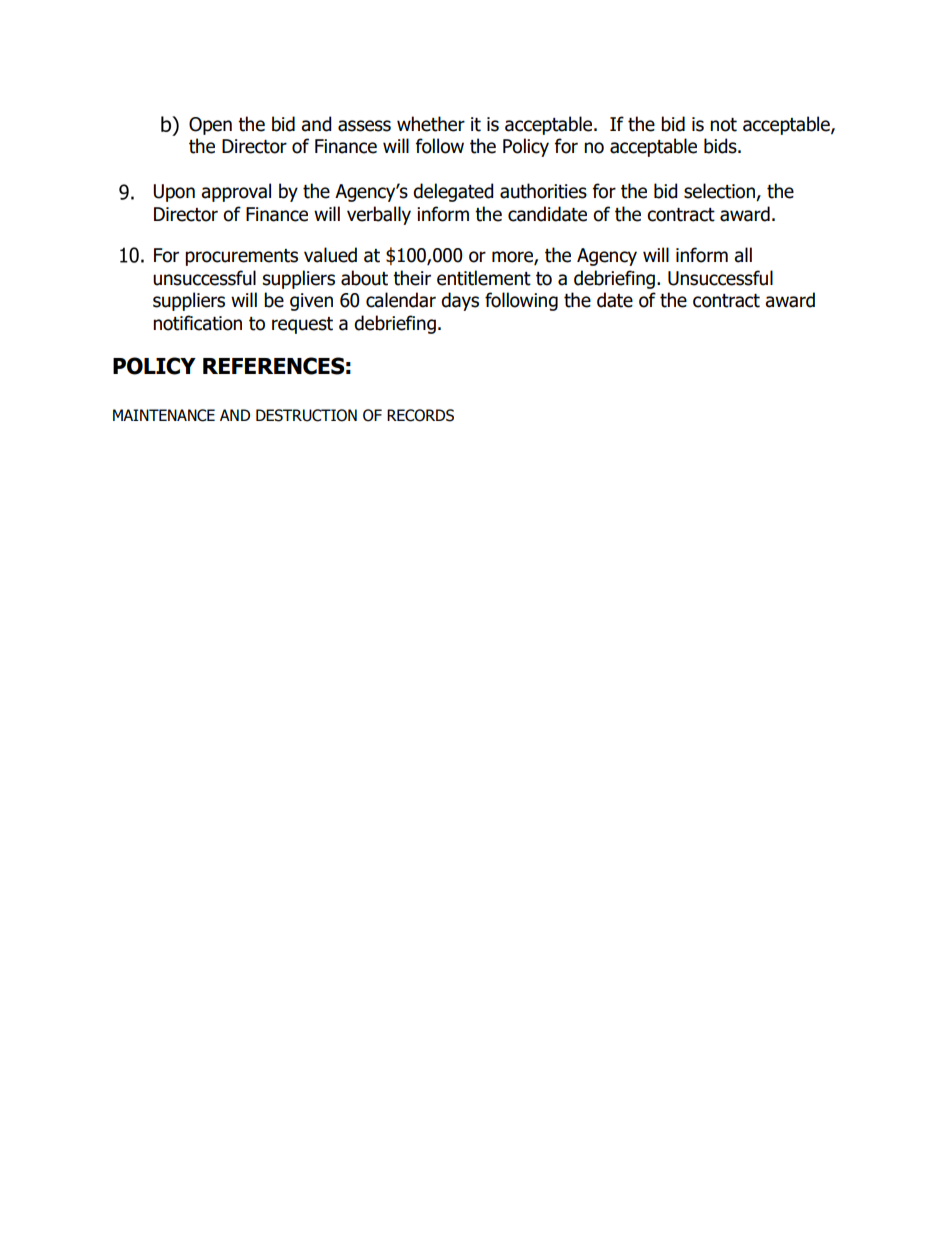 The height and width of the page is (1233, 952). I want to click on DESTRUCTION, so click(306, 415).
